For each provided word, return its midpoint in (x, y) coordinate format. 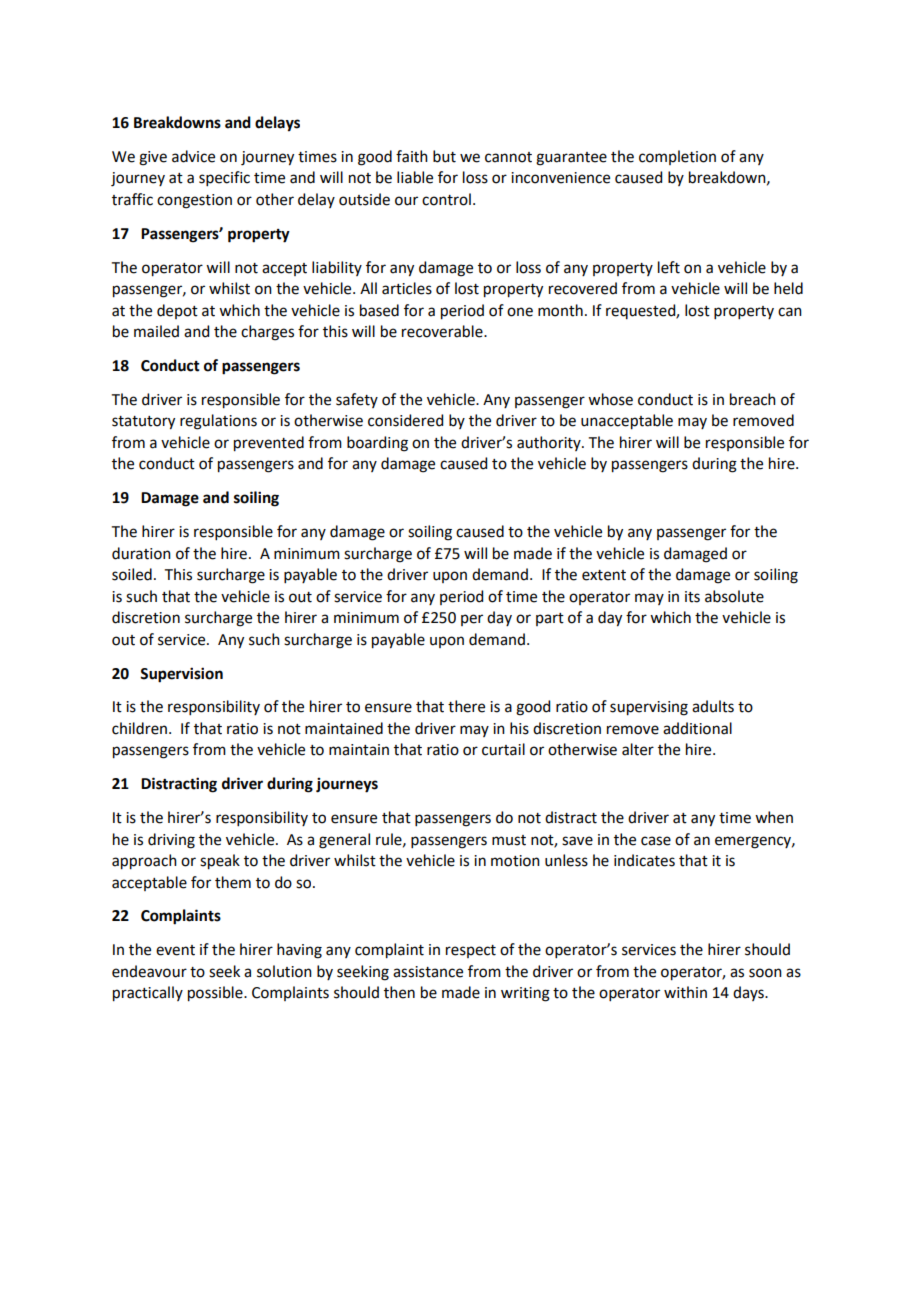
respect (471, 951)
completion (677, 157)
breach (753, 399)
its (692, 597)
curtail (503, 749)
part (550, 619)
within (685, 992)
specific (224, 178)
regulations (218, 422)
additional (697, 728)
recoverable (443, 331)
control (446, 199)
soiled (132, 574)
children (141, 728)
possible (216, 994)
